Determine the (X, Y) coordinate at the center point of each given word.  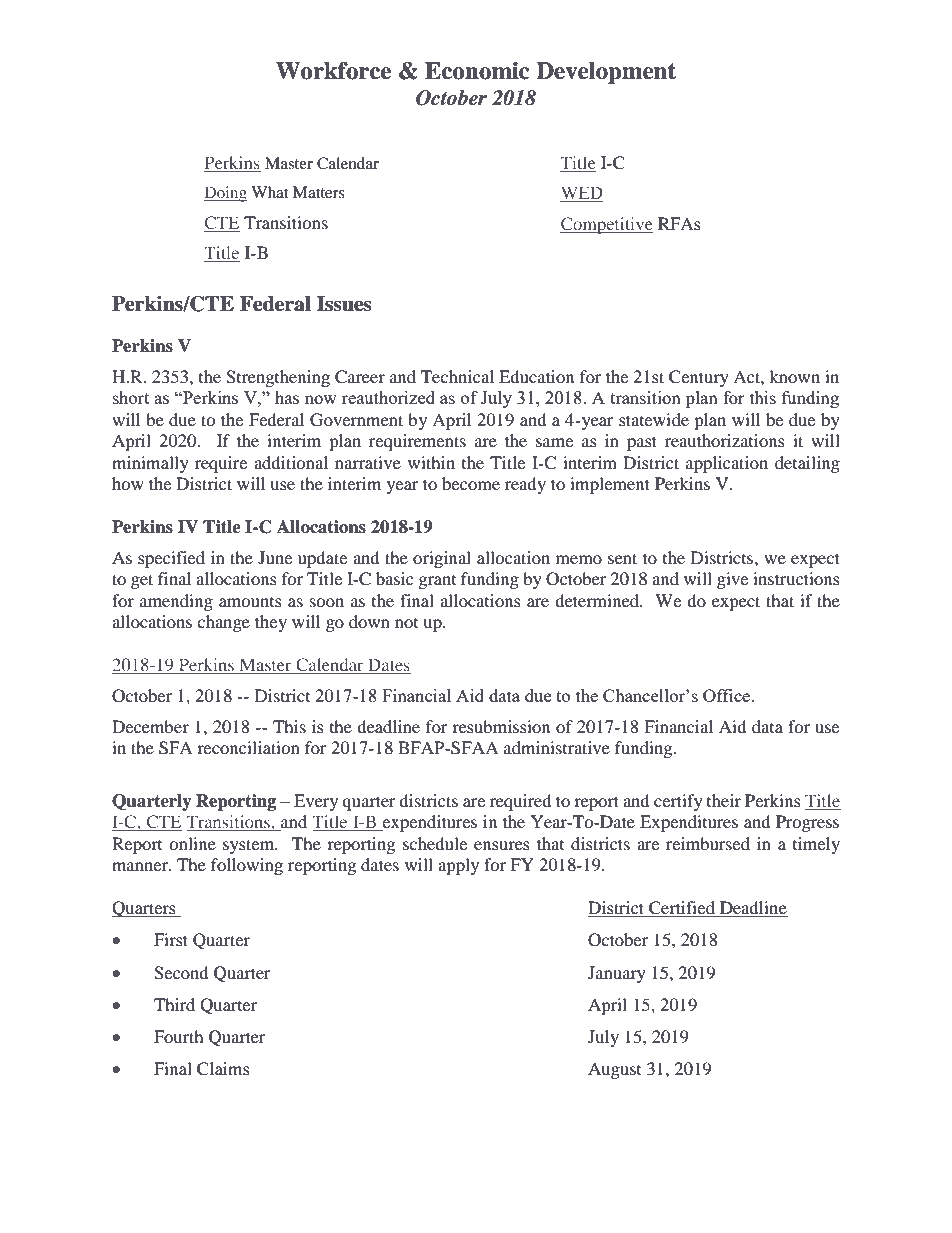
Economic (477, 71)
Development (606, 73)
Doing (225, 194)
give (732, 580)
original (442, 559)
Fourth (179, 1036)
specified (171, 559)
